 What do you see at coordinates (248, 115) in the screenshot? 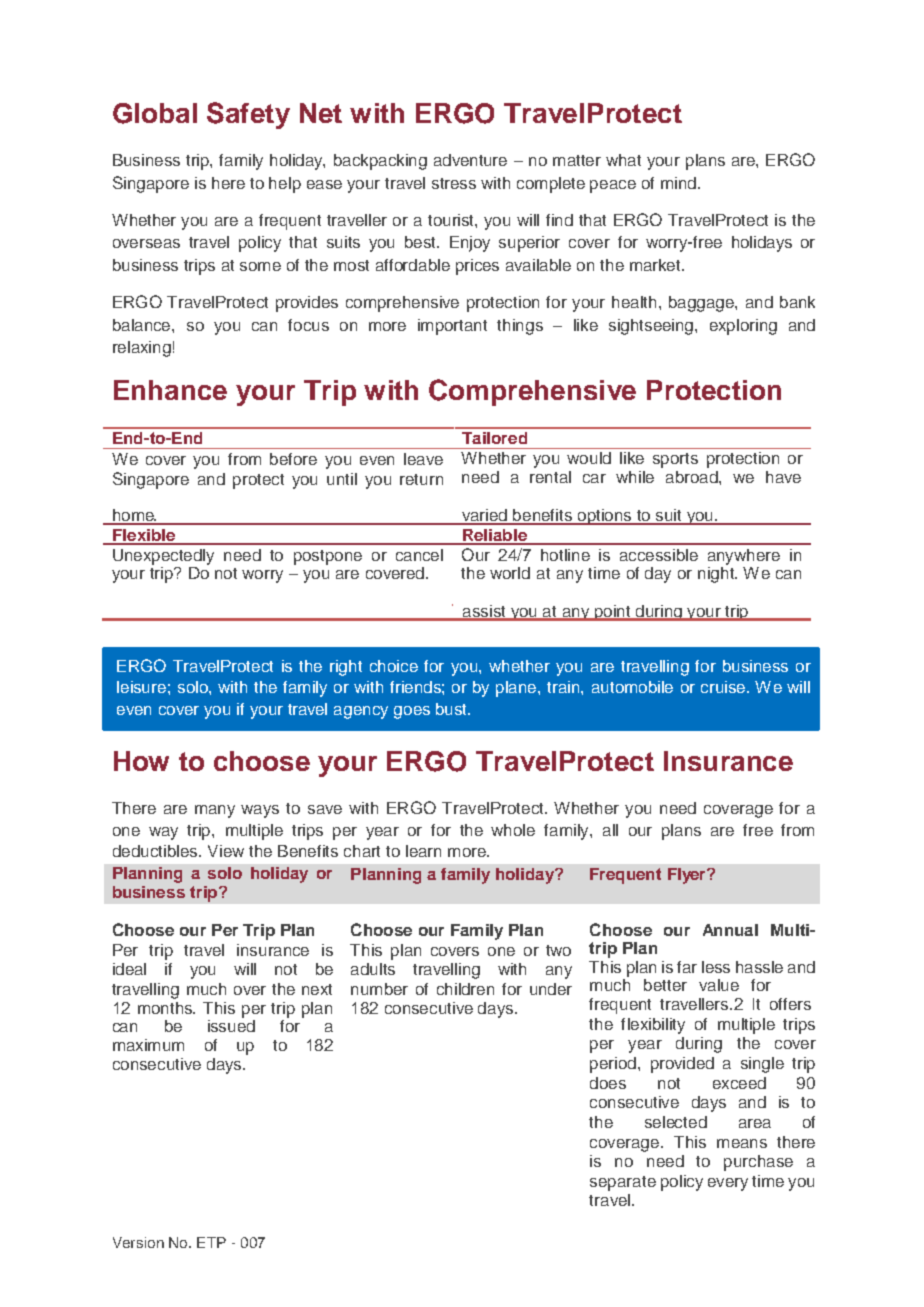
I see `Safety` at bounding box center [248, 115].
